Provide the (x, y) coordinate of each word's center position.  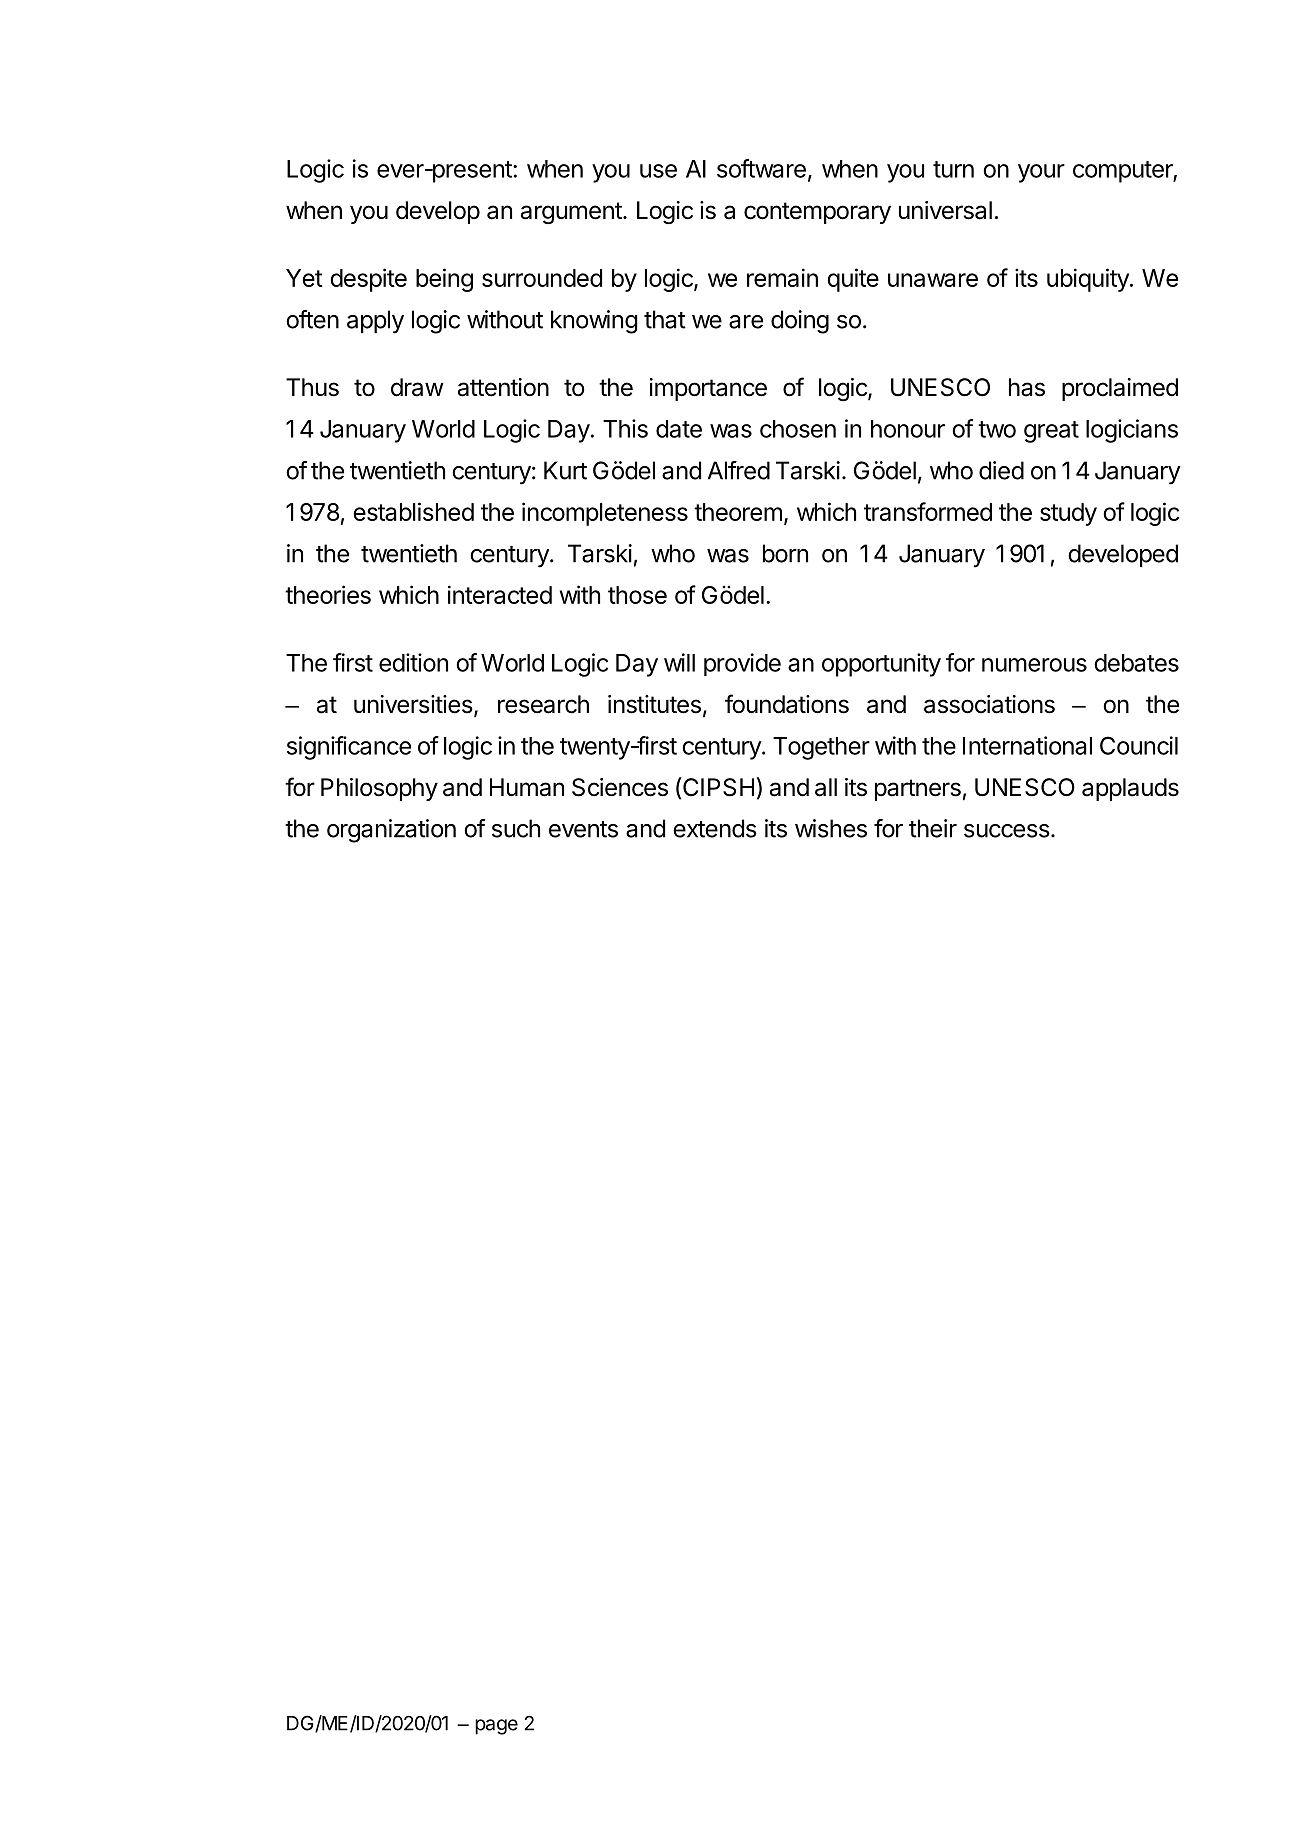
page (496, 1727)
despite (368, 280)
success (1007, 831)
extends (715, 828)
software (761, 168)
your (1041, 173)
